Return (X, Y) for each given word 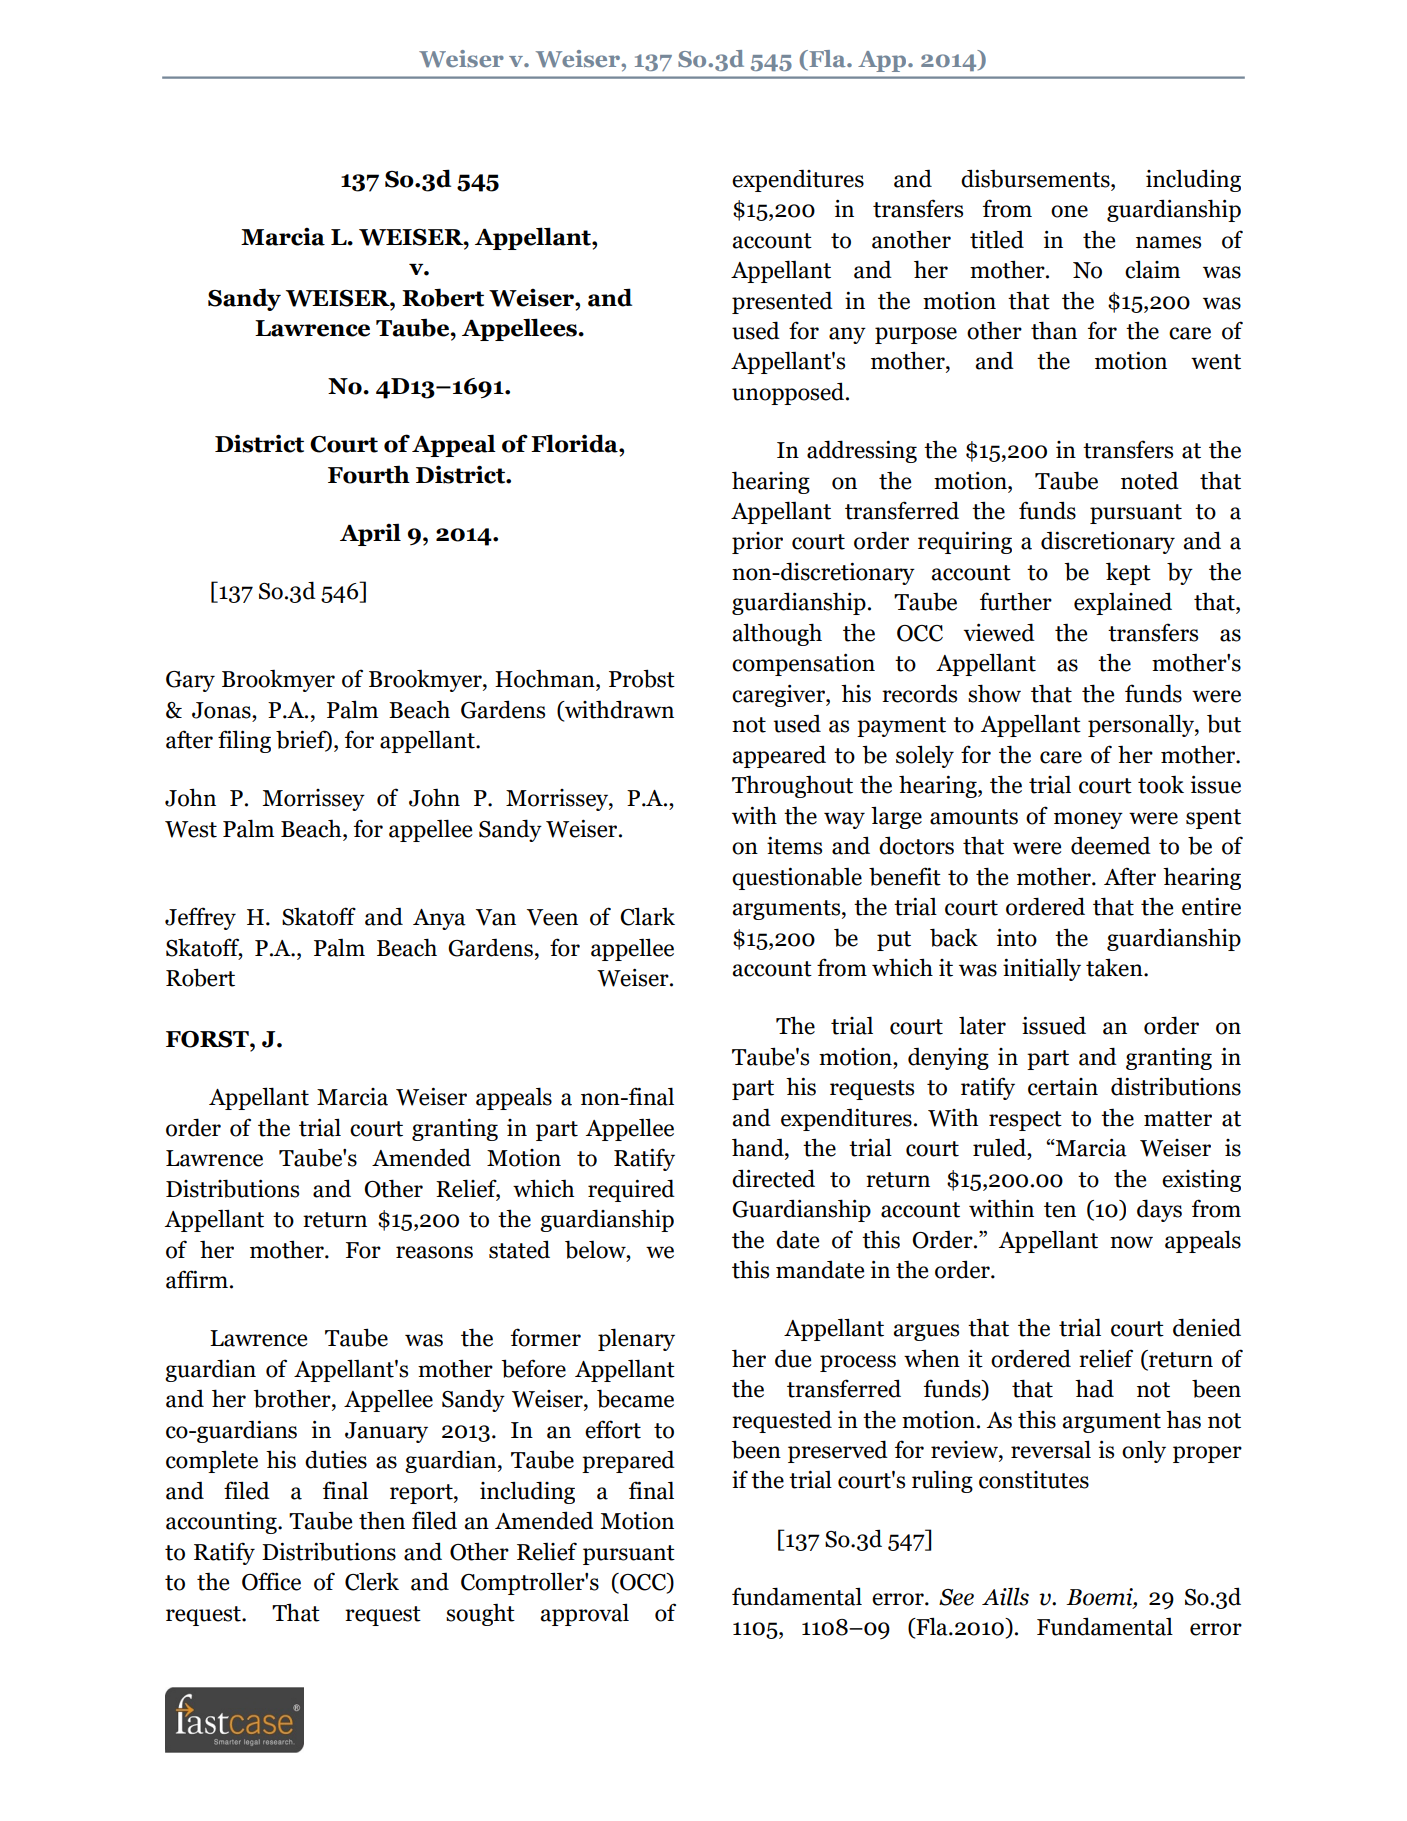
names (1168, 242)
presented (782, 302)
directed (773, 1178)
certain (1063, 1087)
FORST (208, 1039)
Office (271, 1581)
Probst (642, 678)
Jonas (222, 710)
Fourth (369, 474)
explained (1123, 603)
